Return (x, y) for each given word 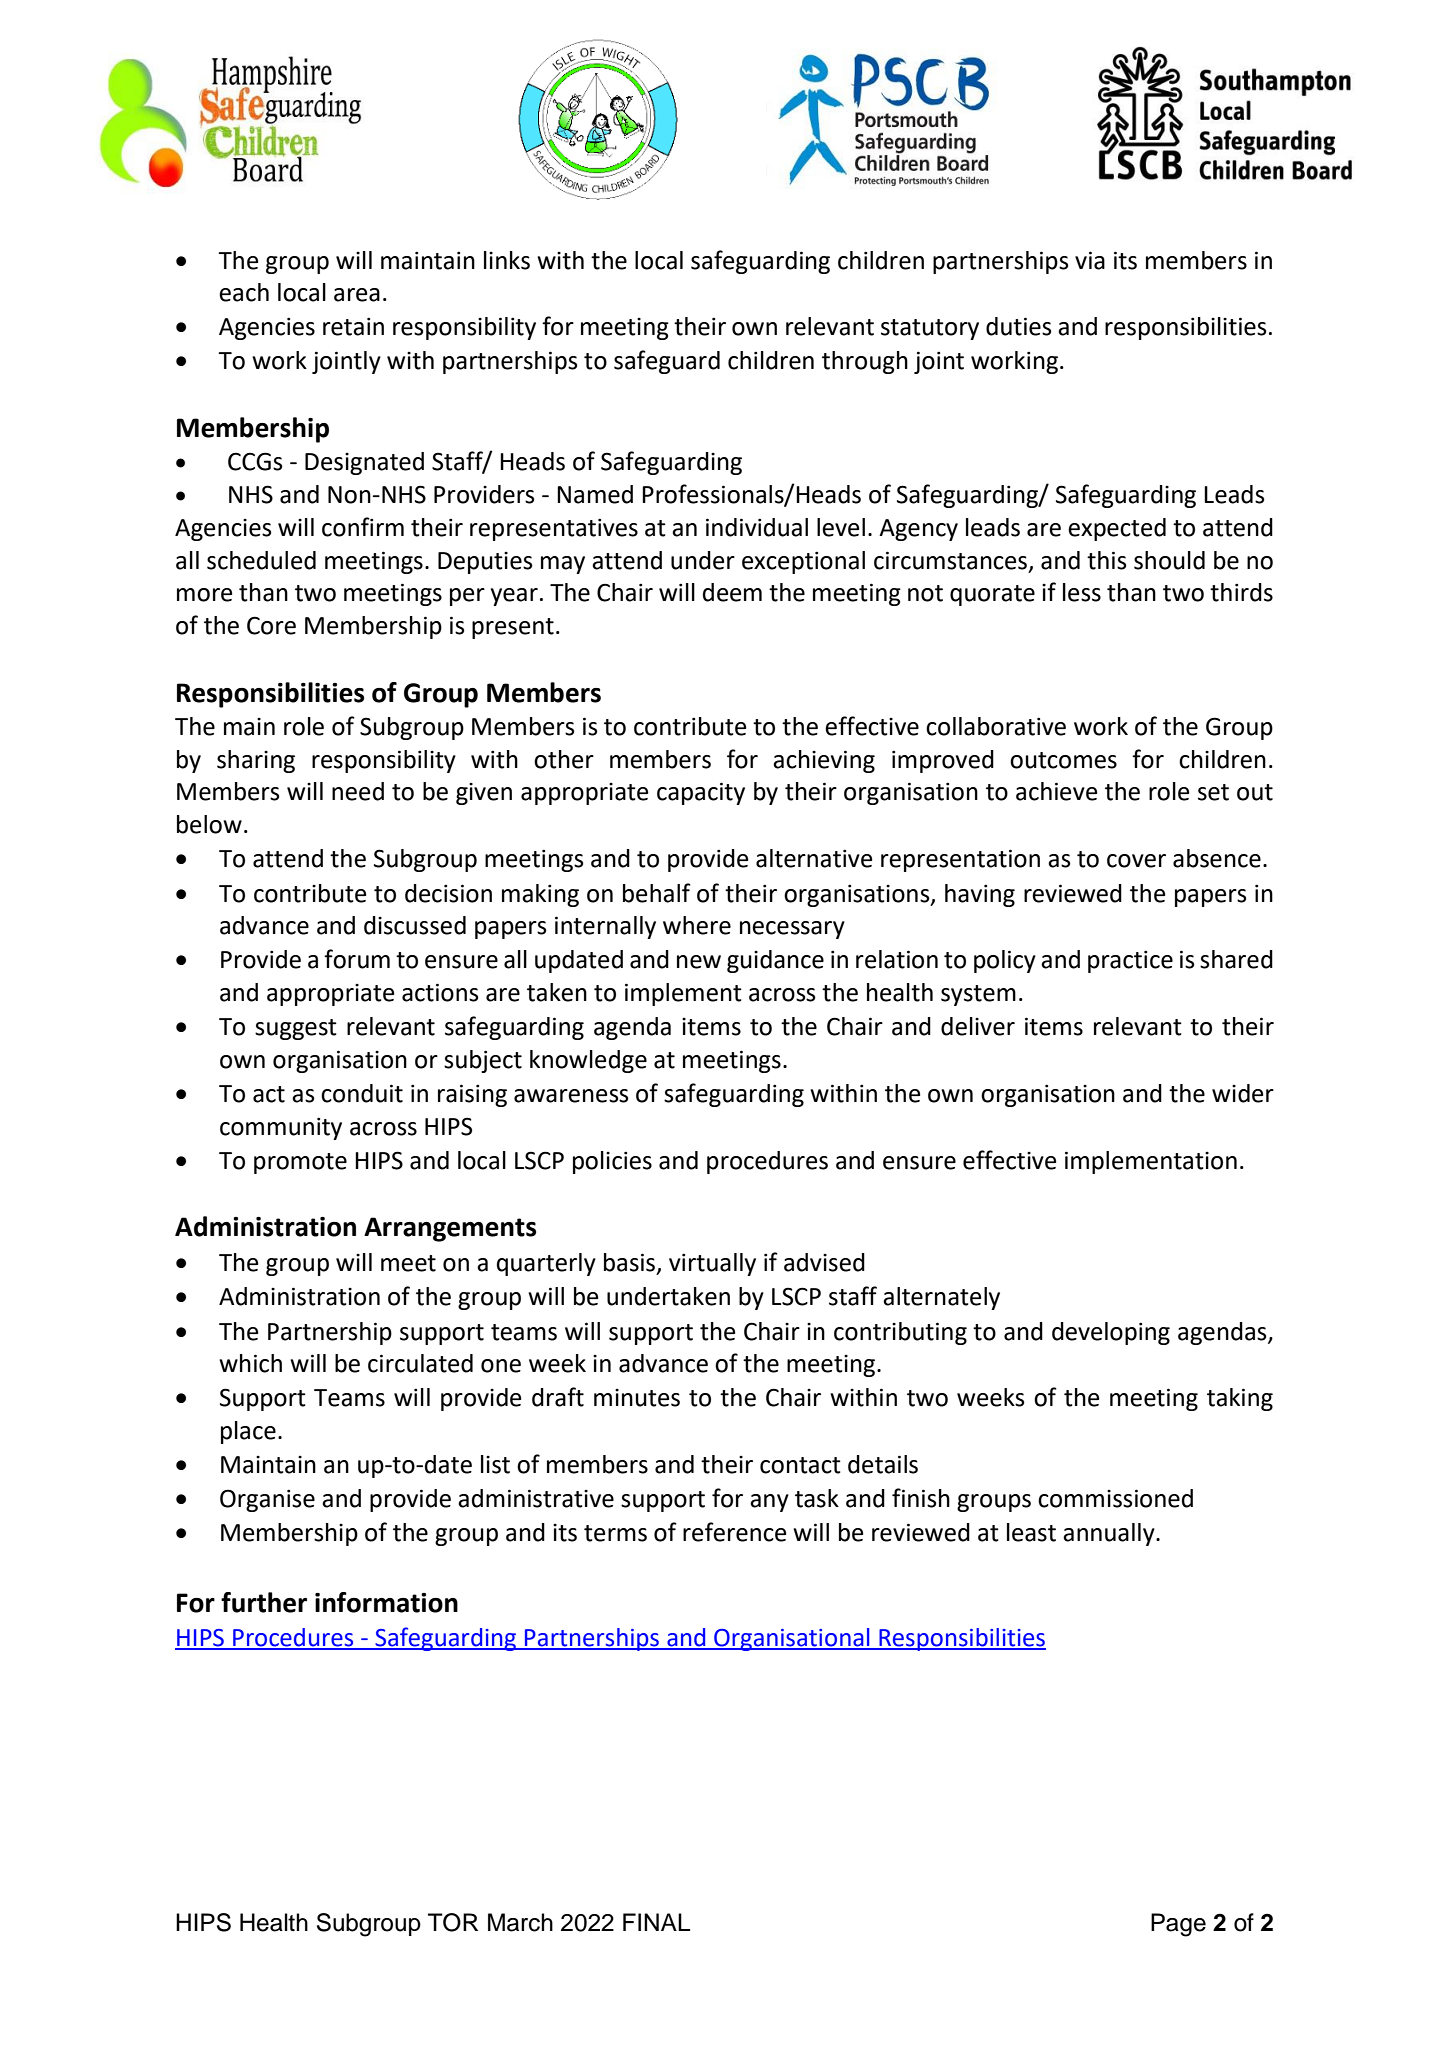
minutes (637, 1398)
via (1090, 260)
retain (353, 326)
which (250, 1363)
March (520, 1922)
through (865, 362)
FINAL (656, 1922)
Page (1178, 1925)
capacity (701, 793)
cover (1136, 861)
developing (1111, 1333)
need (358, 791)
